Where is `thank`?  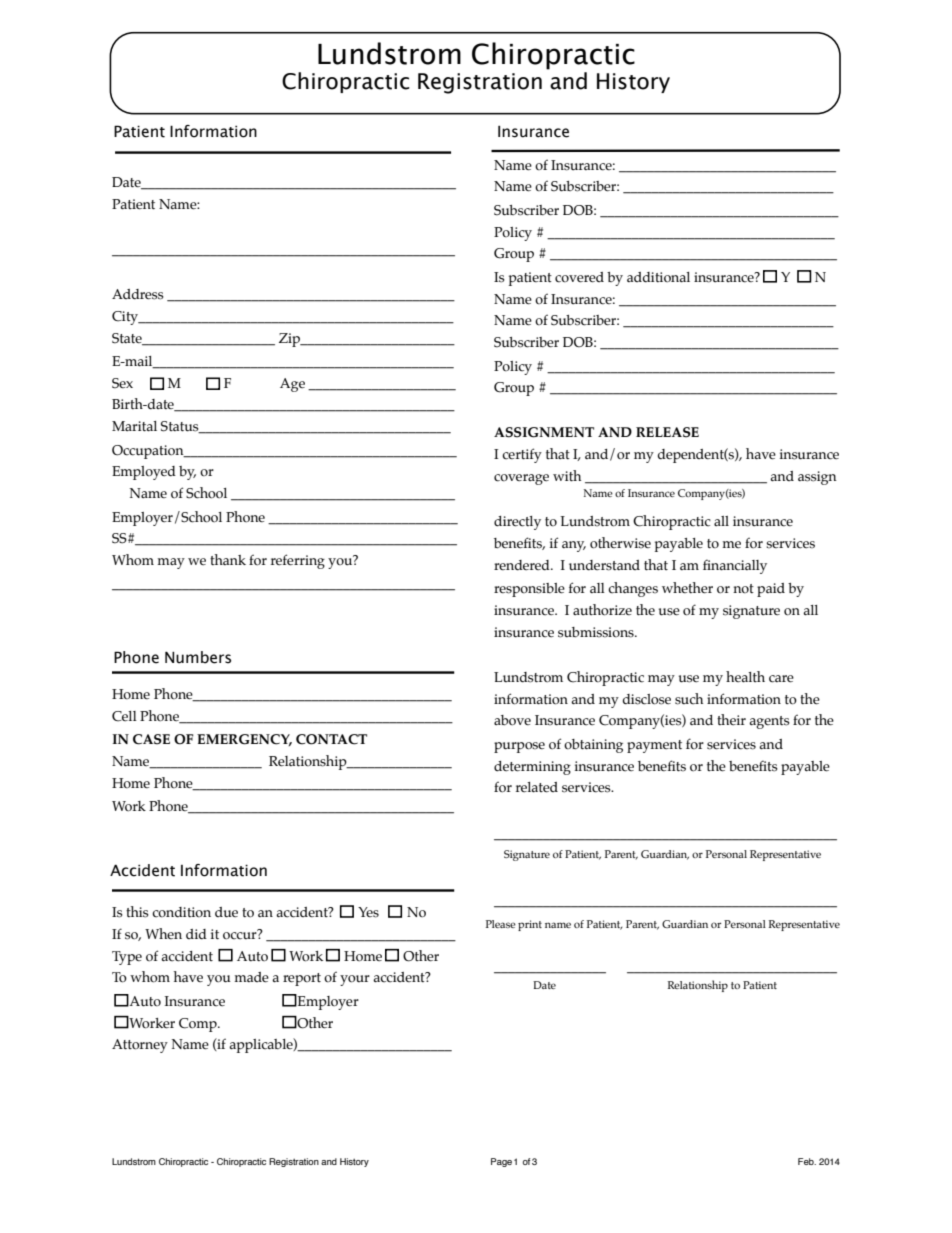 thank is located at coordinates (228, 559).
